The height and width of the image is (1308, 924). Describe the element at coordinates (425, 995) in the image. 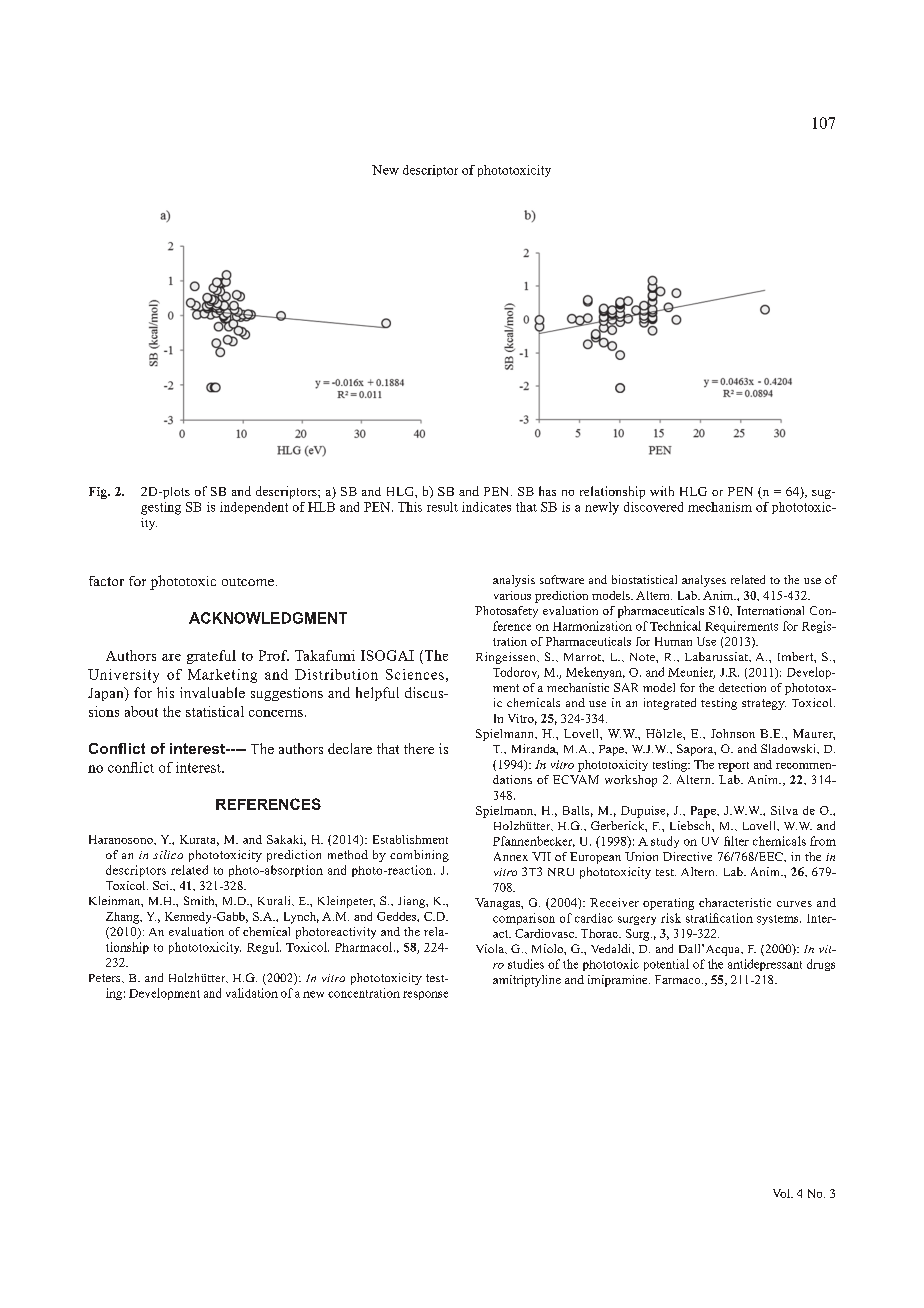

I see `response` at that location.
